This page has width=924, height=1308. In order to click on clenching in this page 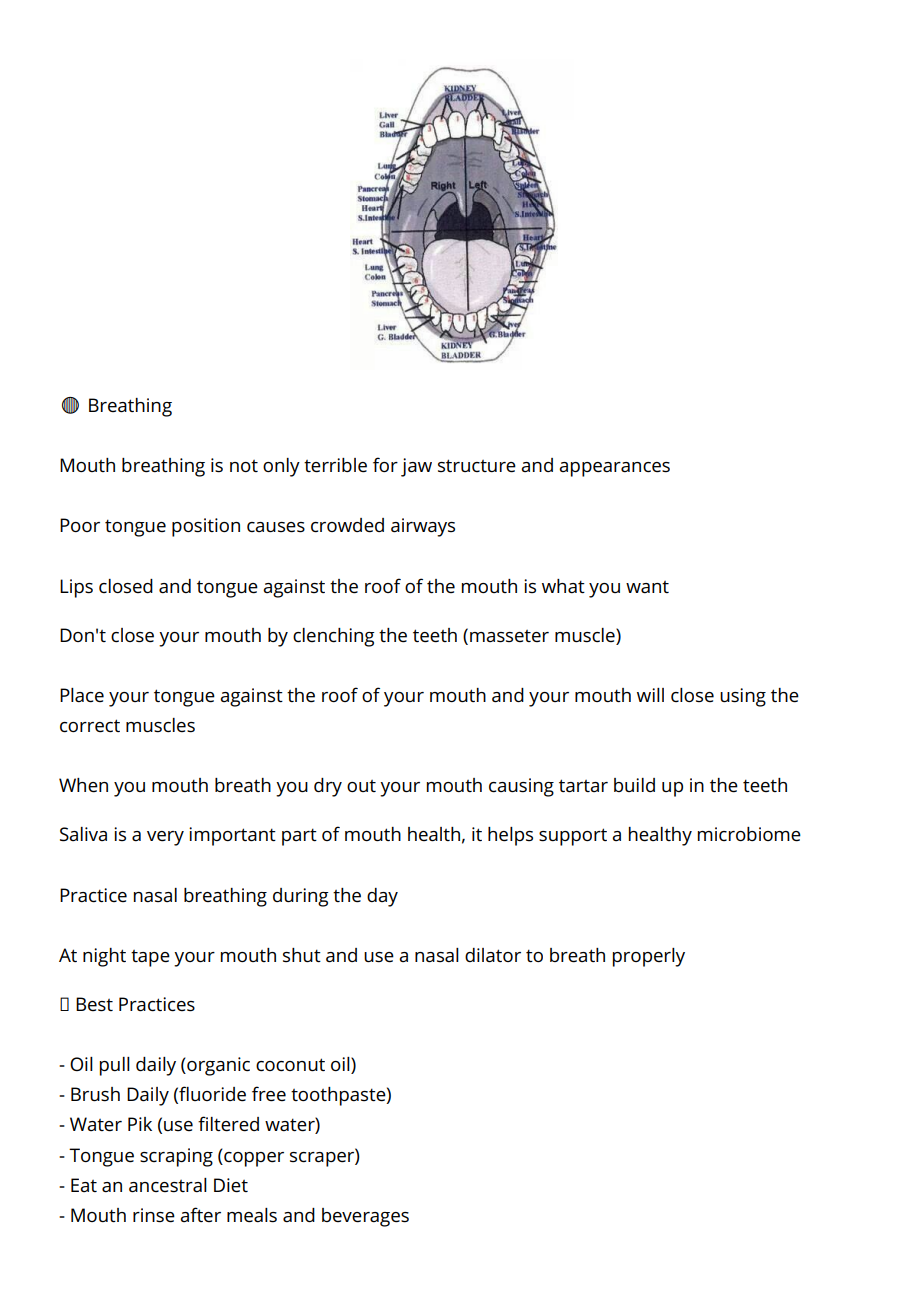, I will do `click(334, 637)`.
